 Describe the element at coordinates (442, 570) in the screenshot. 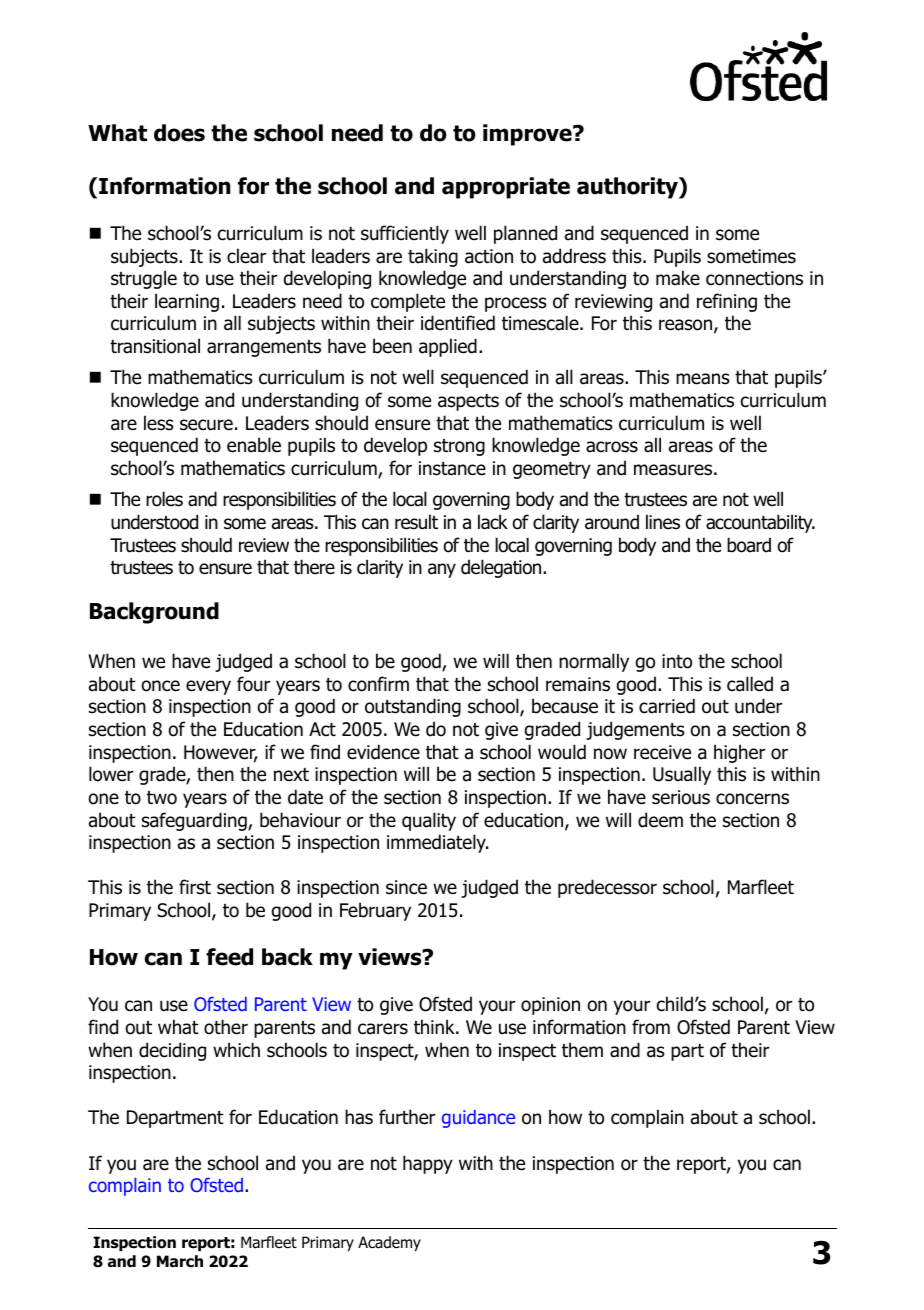

I see `any` at that location.
